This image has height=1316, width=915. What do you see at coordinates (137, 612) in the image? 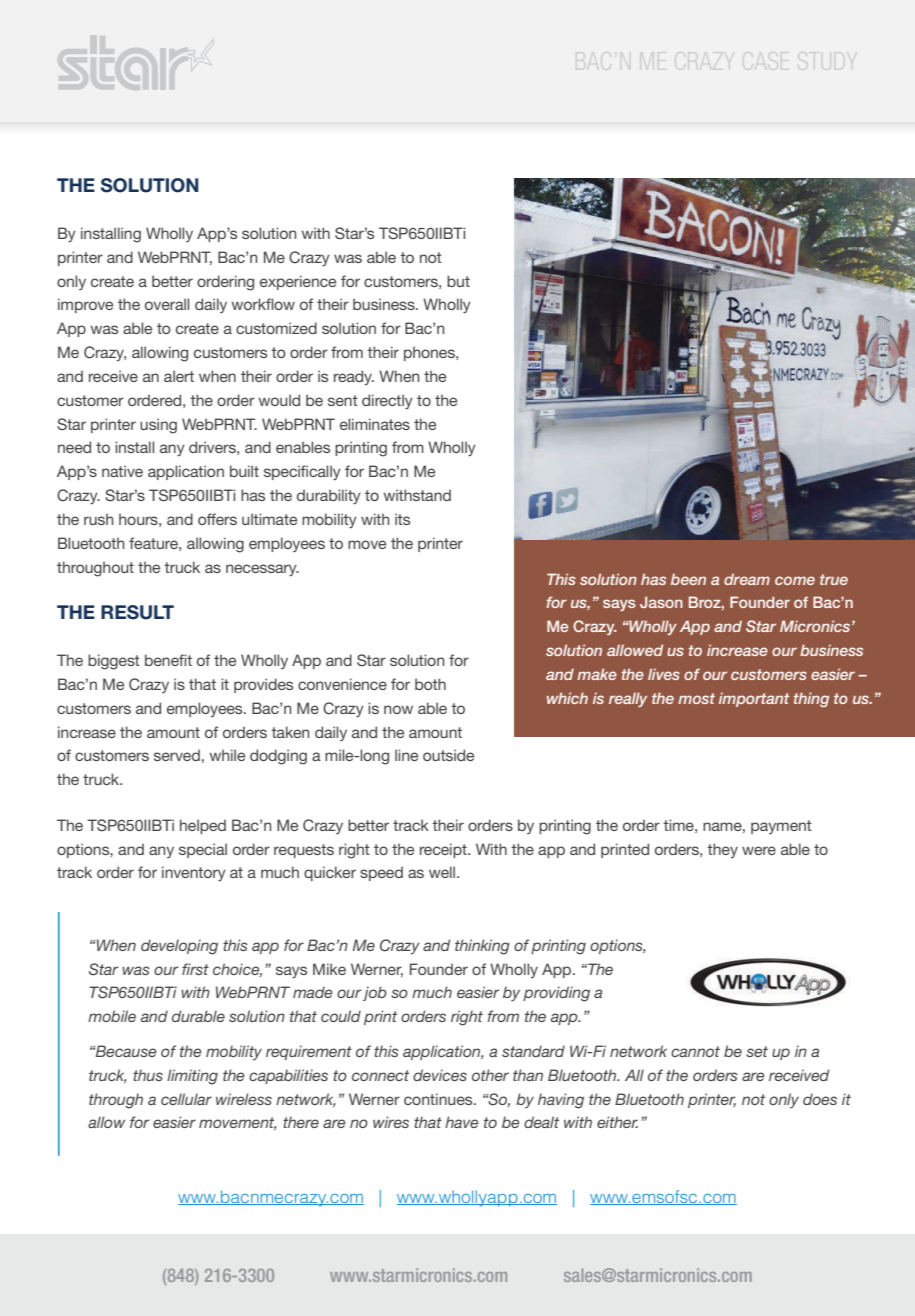
I see `RESULT` at bounding box center [137, 612].
